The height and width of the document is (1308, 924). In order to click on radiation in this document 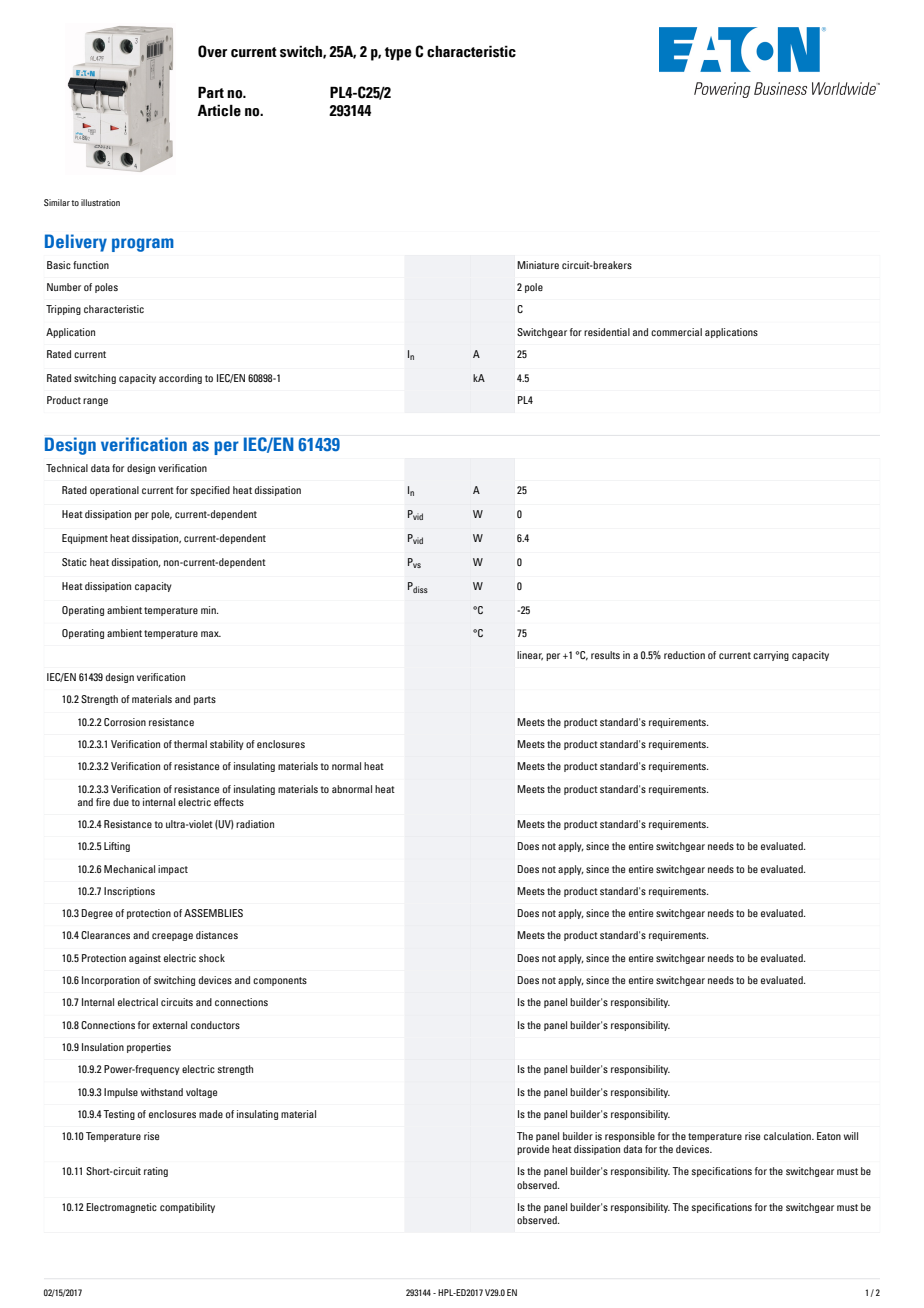, I will do `click(255, 824)`.
